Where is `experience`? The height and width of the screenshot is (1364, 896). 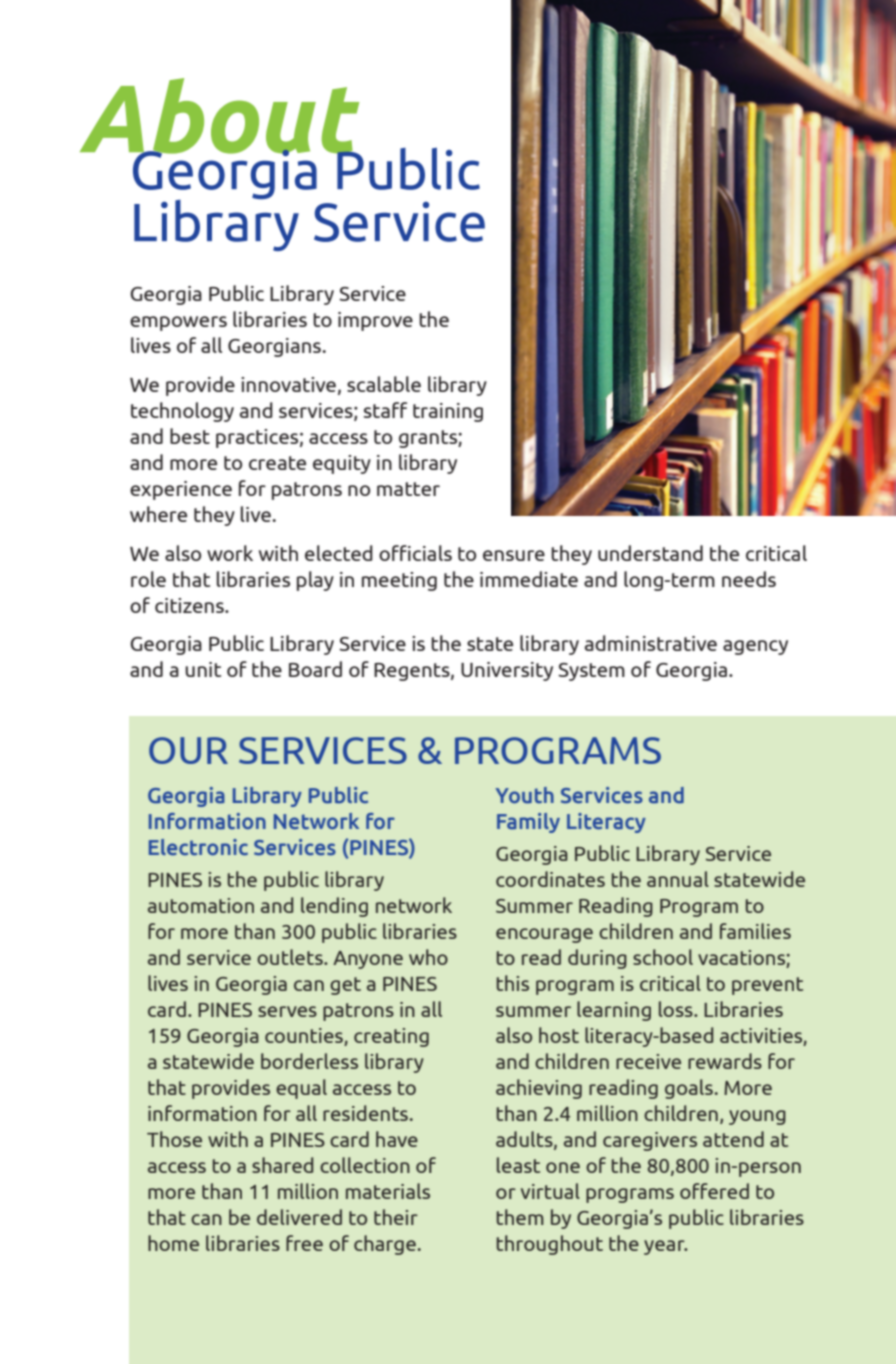
experience is located at coordinates (181, 490).
